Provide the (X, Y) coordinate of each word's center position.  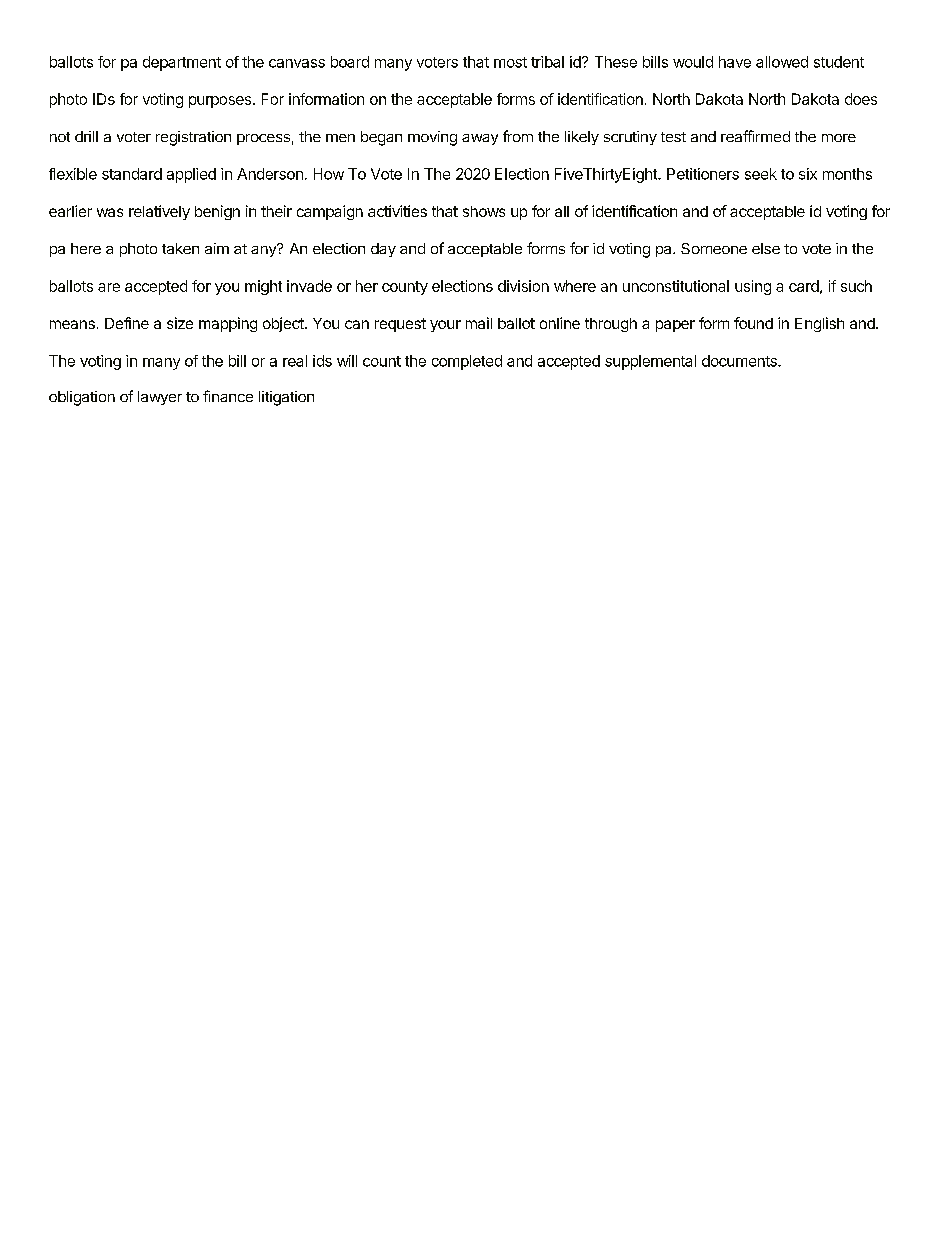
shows (484, 211)
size (180, 323)
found (753, 323)
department (182, 63)
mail (479, 323)
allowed (782, 62)
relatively (159, 212)
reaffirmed (755, 136)
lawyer (160, 398)
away (480, 139)
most (510, 62)
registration (193, 138)
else (766, 248)
